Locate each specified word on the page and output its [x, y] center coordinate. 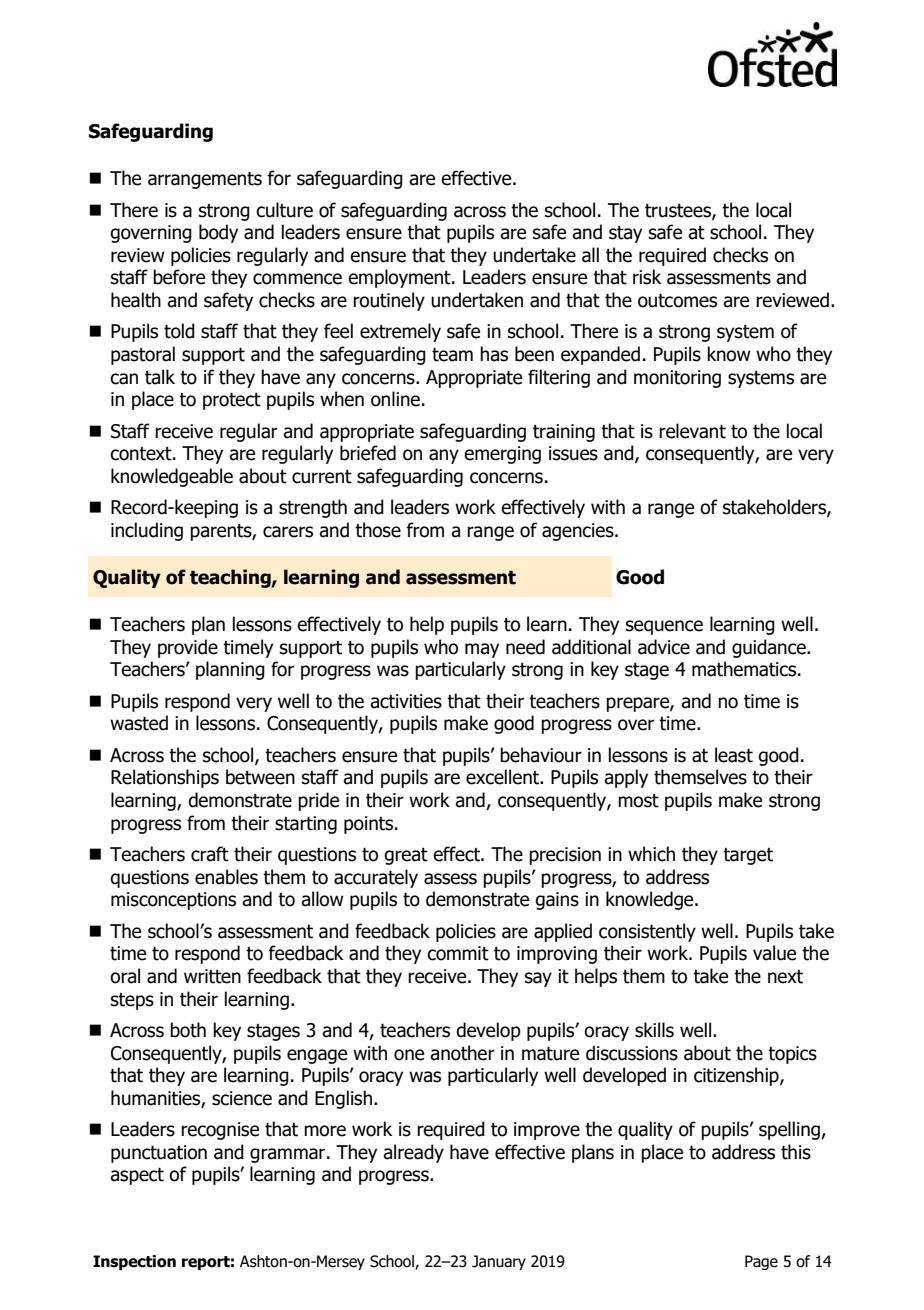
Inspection [134, 1262]
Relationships [165, 778]
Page [761, 1262]
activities [406, 701]
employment [400, 278]
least [734, 755]
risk [647, 277]
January [499, 1262]
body [218, 233]
